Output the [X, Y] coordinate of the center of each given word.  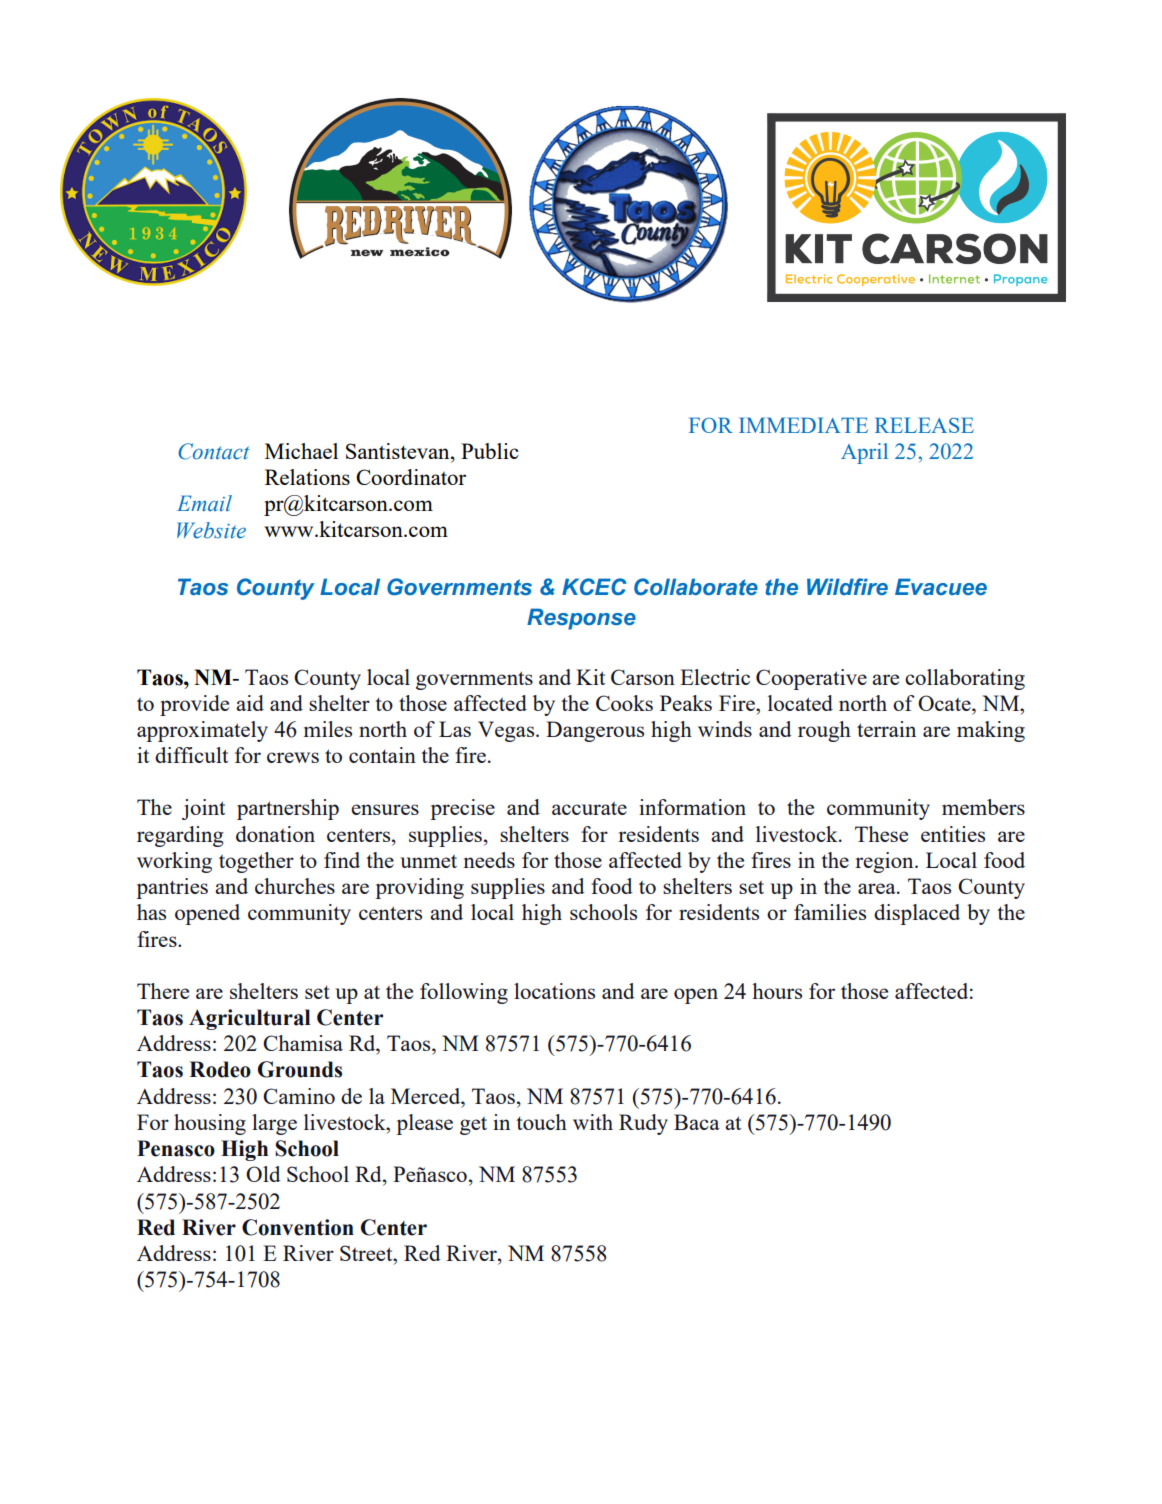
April [864, 453]
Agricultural [250, 1019]
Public [490, 451]
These [881, 834]
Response [581, 619]
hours [777, 991]
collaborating [965, 679]
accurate [589, 808]
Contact [214, 451]
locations [554, 991]
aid [250, 703]
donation [275, 834]
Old [263, 1174]
